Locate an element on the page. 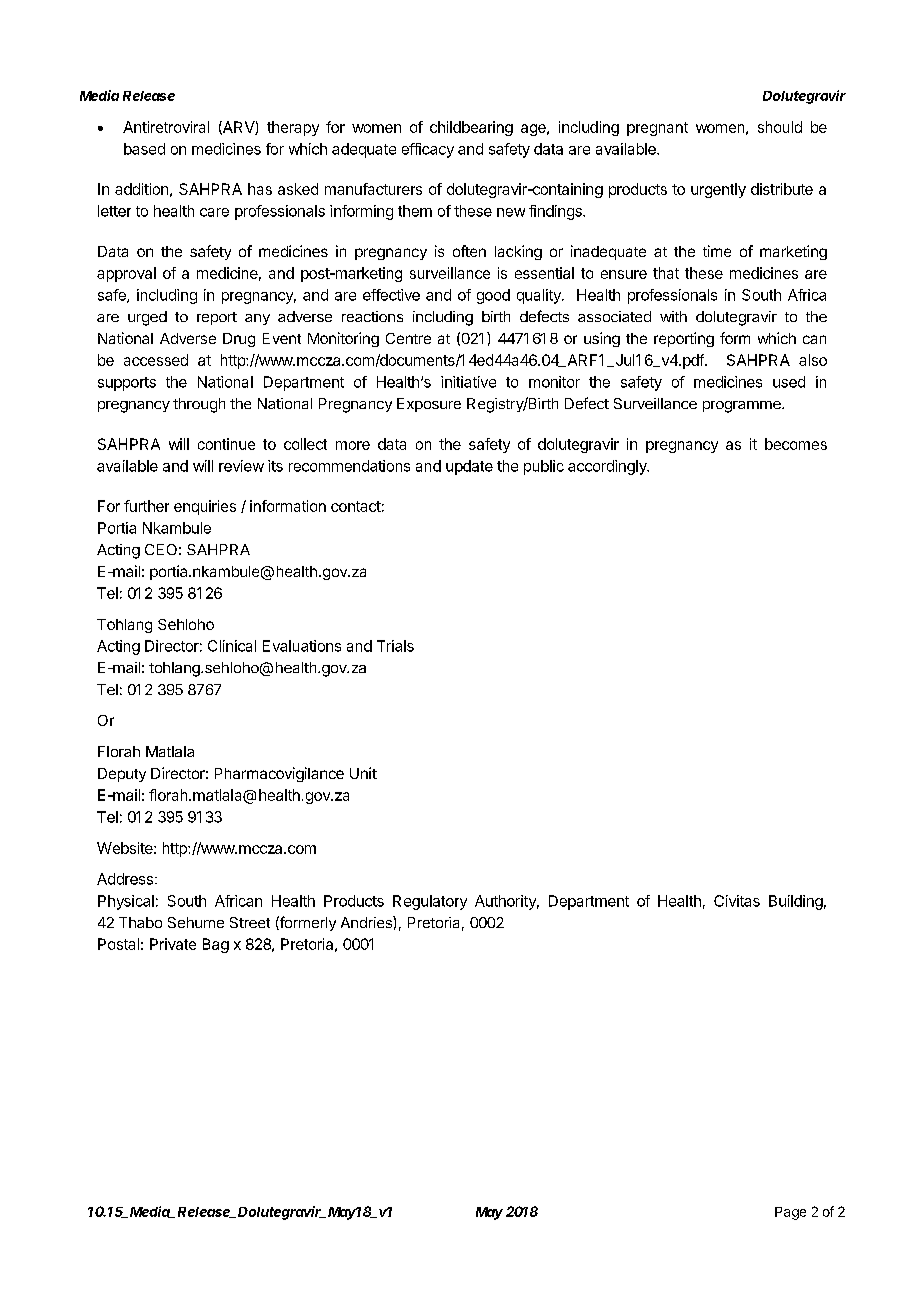 This page has height=1308, width=924. efficacy is located at coordinates (428, 150).
